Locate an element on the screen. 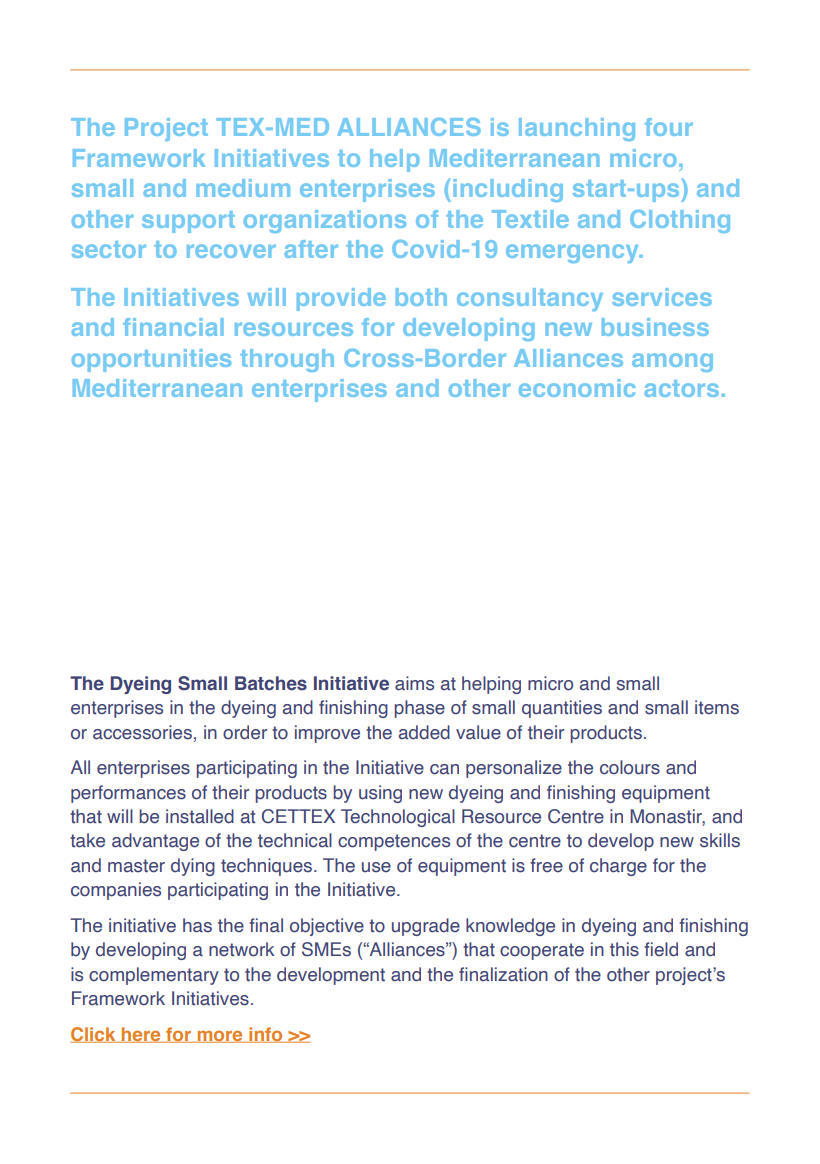 This screenshot has width=820, height=1164. Batches is located at coordinates (271, 683).
